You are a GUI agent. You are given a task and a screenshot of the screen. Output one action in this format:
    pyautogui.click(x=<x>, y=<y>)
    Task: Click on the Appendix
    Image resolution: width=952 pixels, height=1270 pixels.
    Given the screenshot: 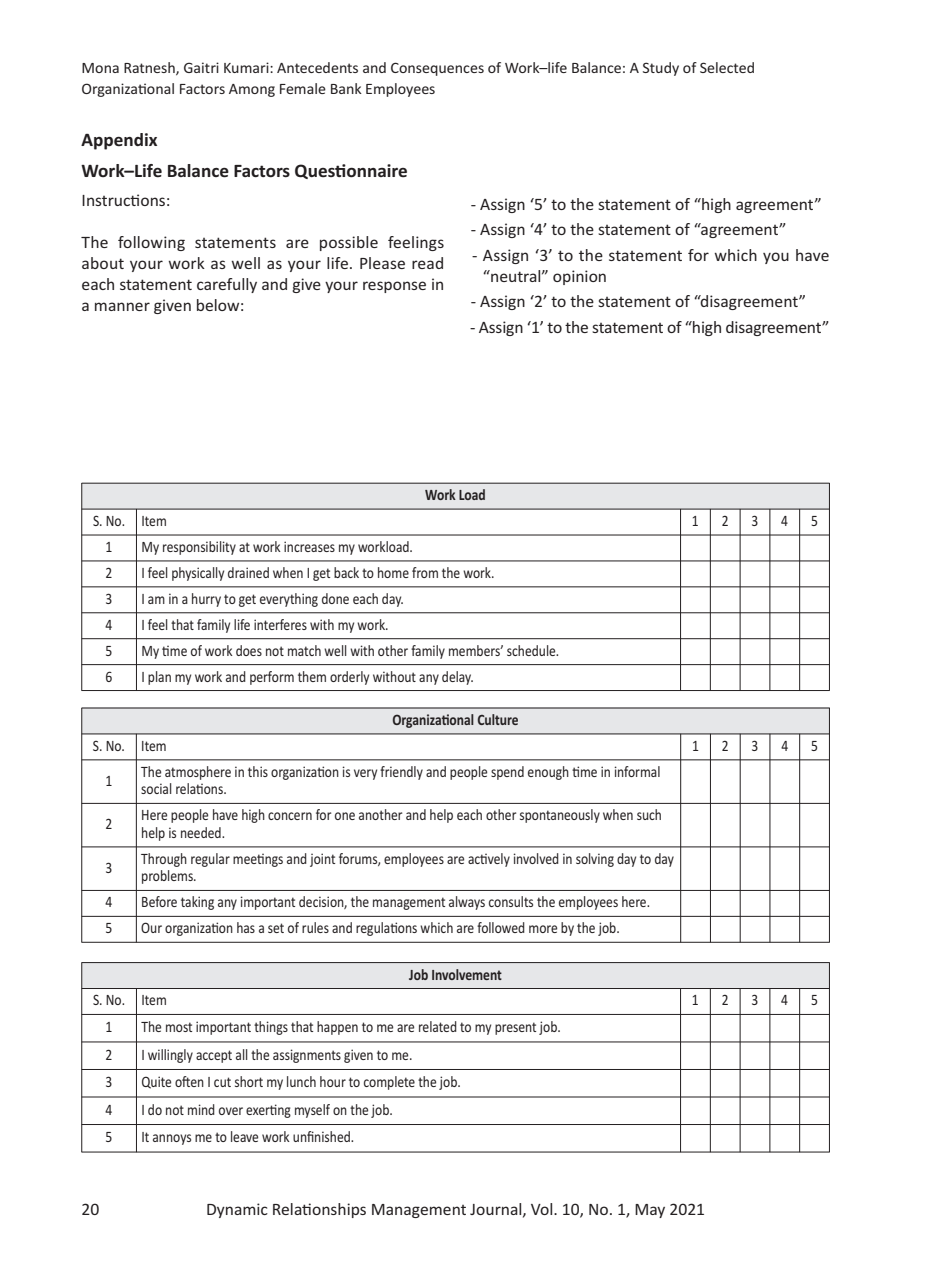 What is the action you would take?
    pyautogui.click(x=119, y=141)
